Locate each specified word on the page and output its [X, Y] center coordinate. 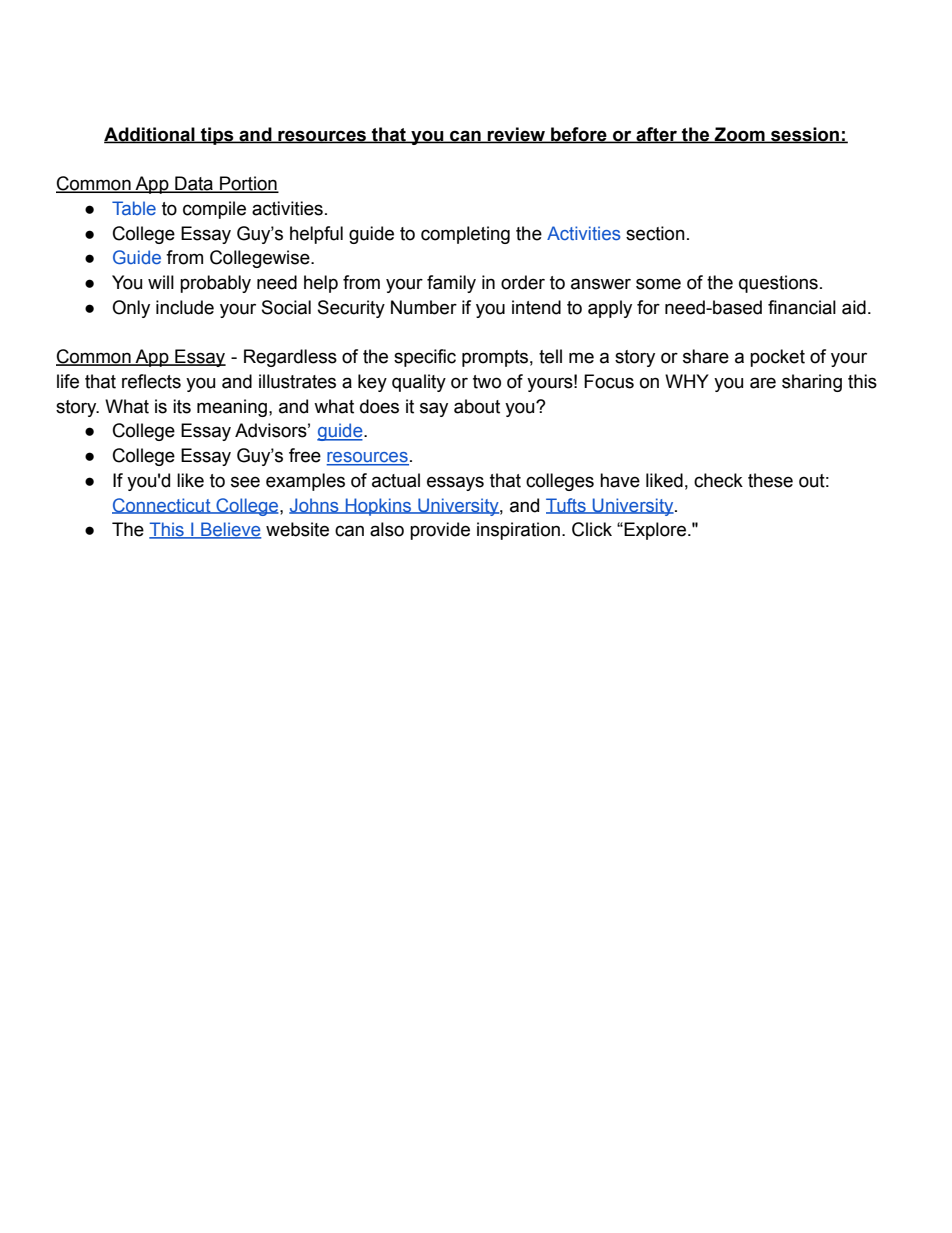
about [477, 406]
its [182, 406]
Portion [248, 184]
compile [214, 210]
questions [778, 284]
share [706, 356]
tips [217, 136]
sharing [812, 383]
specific [425, 358]
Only [131, 309]
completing [465, 235]
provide [440, 531]
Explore [654, 531]
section [655, 233]
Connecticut [162, 506]
